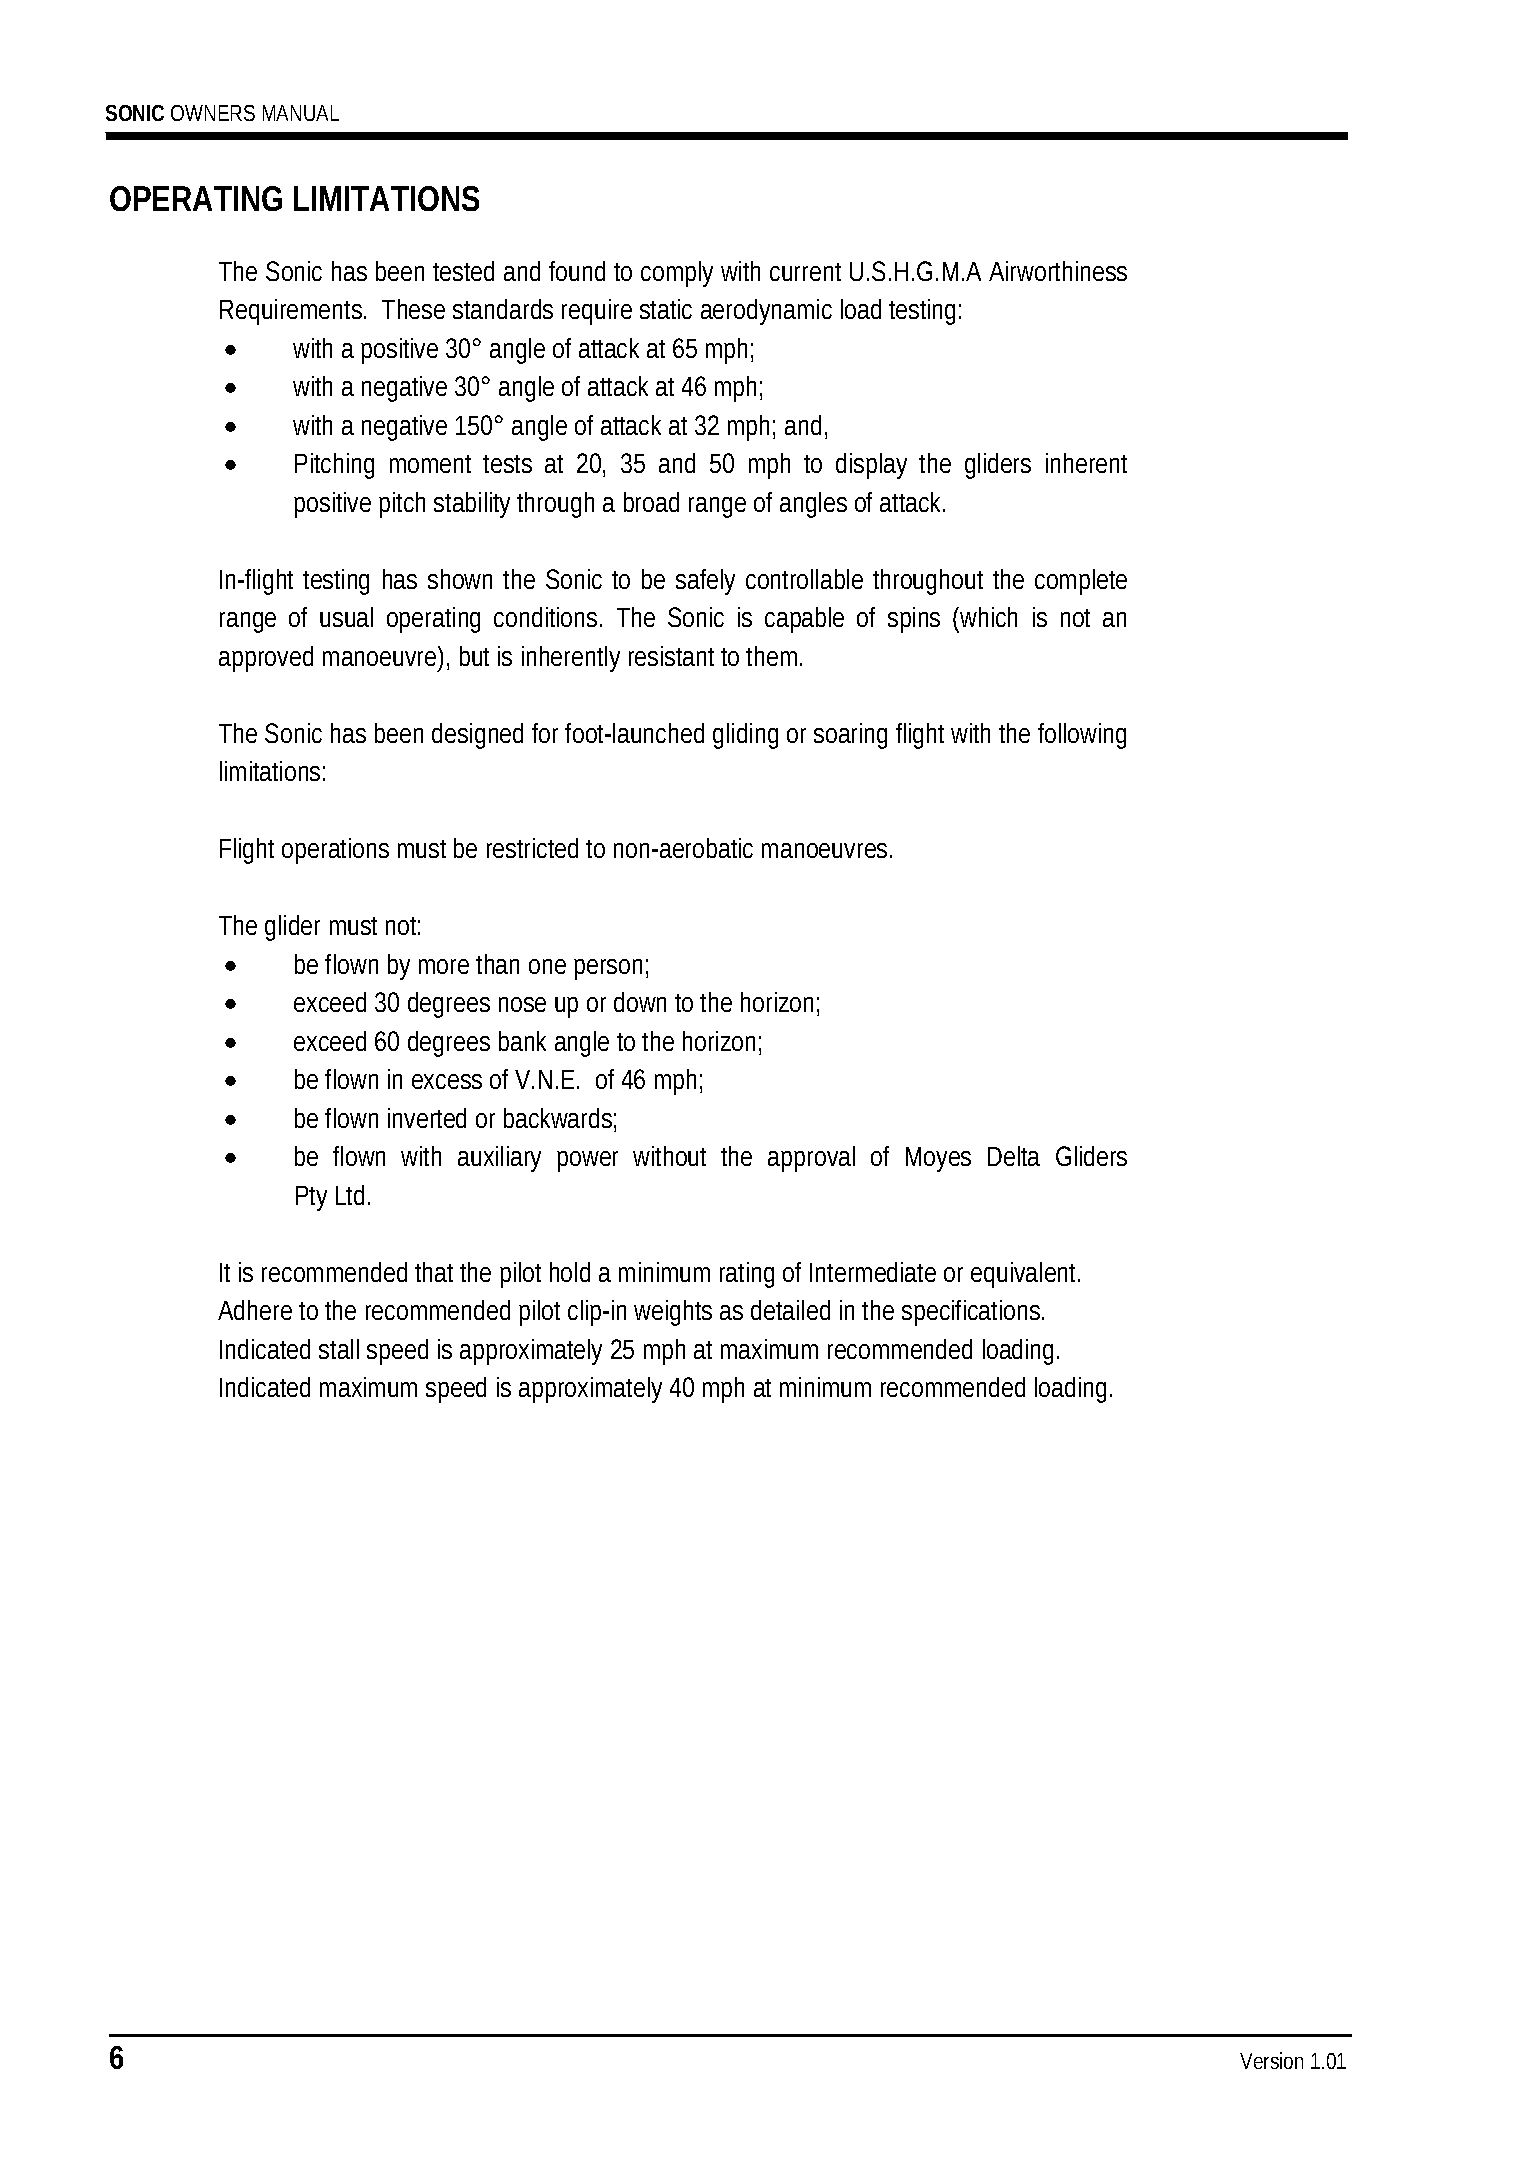 This screenshot has height=2162, width=1529. I want to click on Adhere, so click(255, 1310).
